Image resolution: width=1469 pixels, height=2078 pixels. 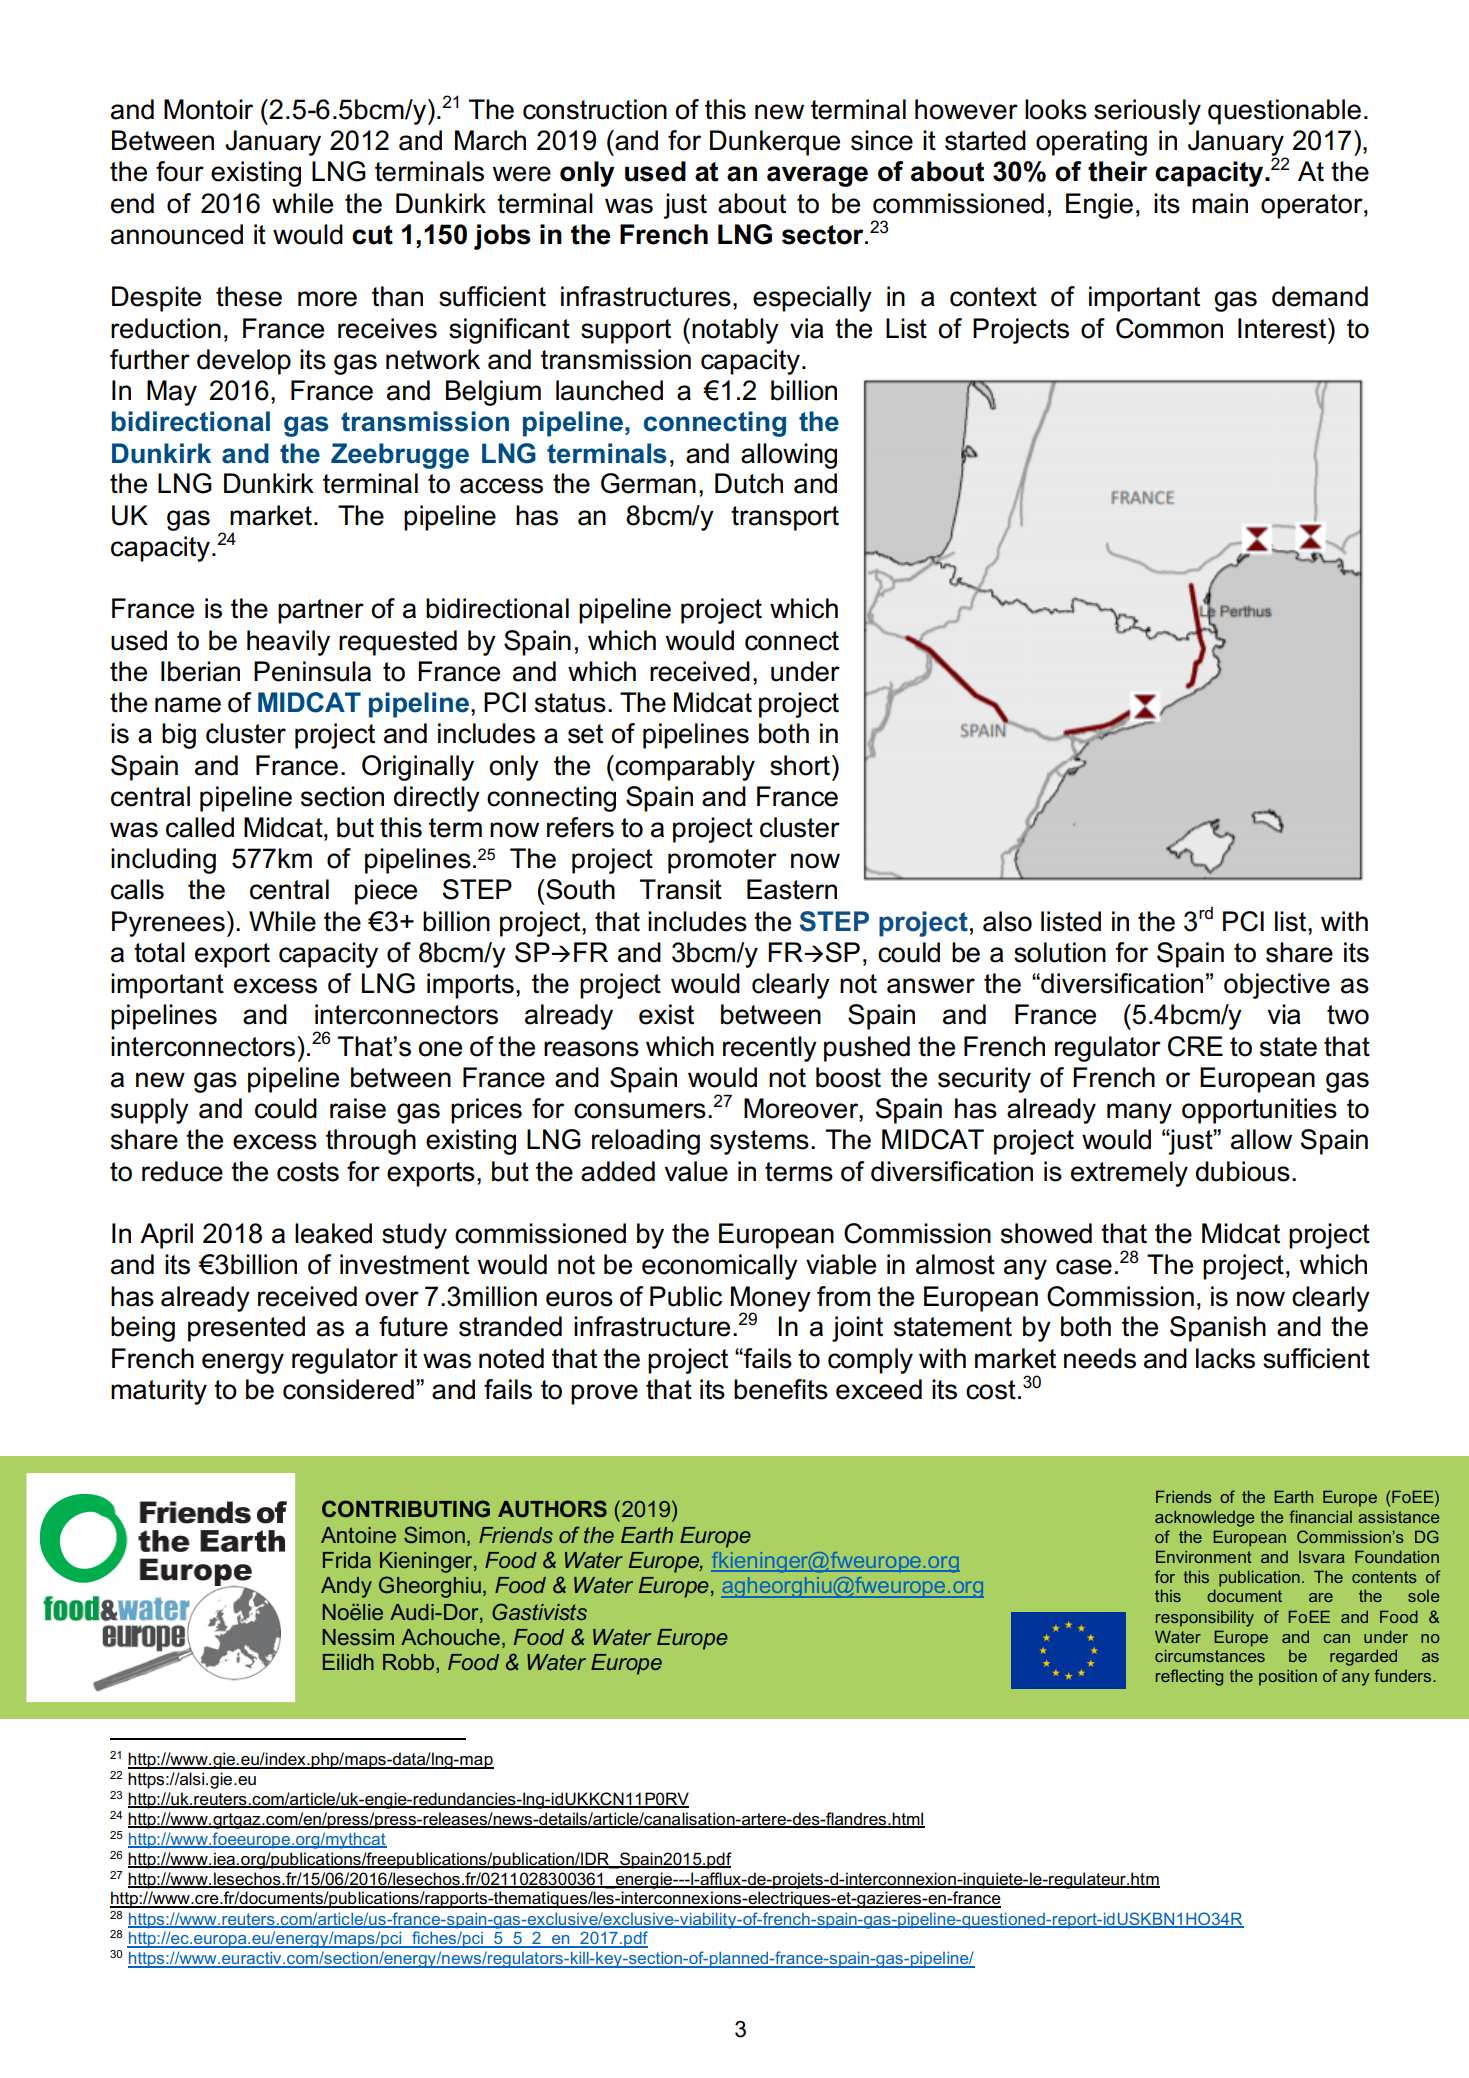 What do you see at coordinates (785, 518) in the image?
I see `transport` at bounding box center [785, 518].
